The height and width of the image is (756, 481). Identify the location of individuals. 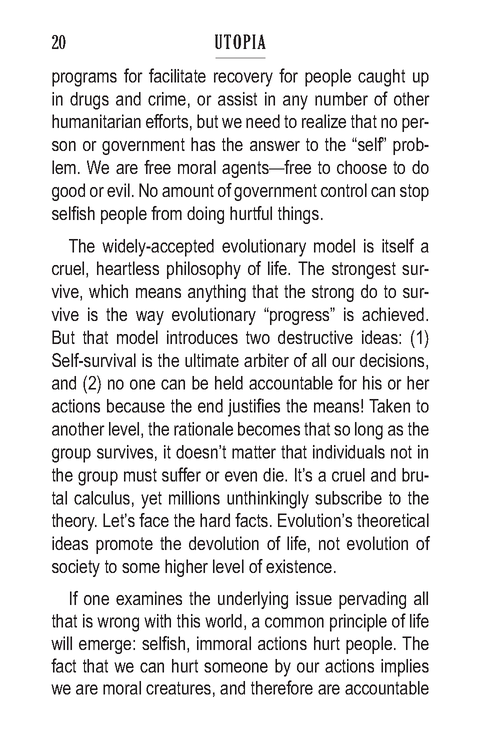
(349, 452).
